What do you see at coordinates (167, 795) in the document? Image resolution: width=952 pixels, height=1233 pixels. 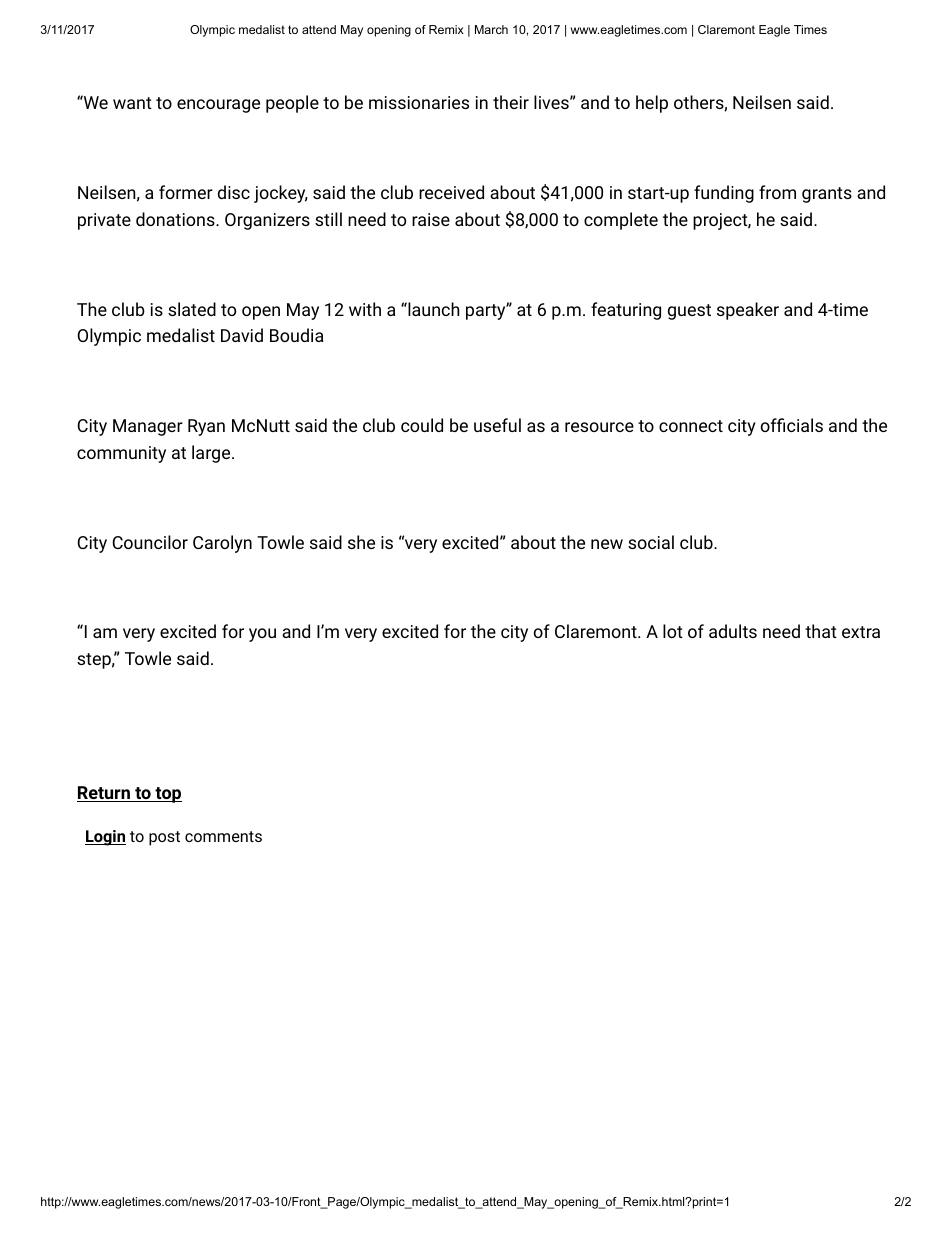 I see `top` at bounding box center [167, 795].
